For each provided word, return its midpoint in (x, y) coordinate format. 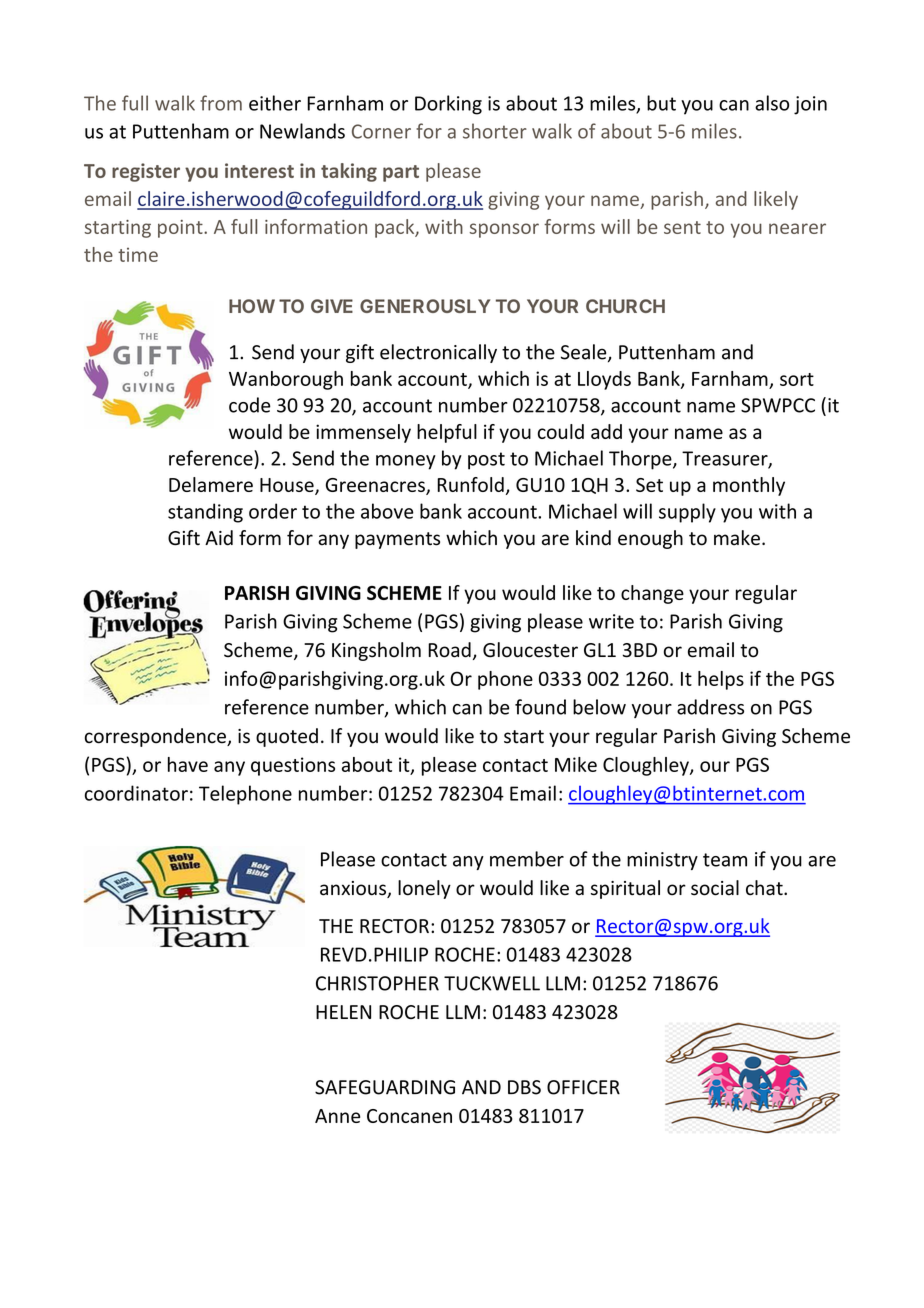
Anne (337, 1116)
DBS (524, 1087)
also (772, 103)
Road (449, 650)
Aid (219, 538)
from (221, 103)
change (652, 594)
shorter (495, 131)
